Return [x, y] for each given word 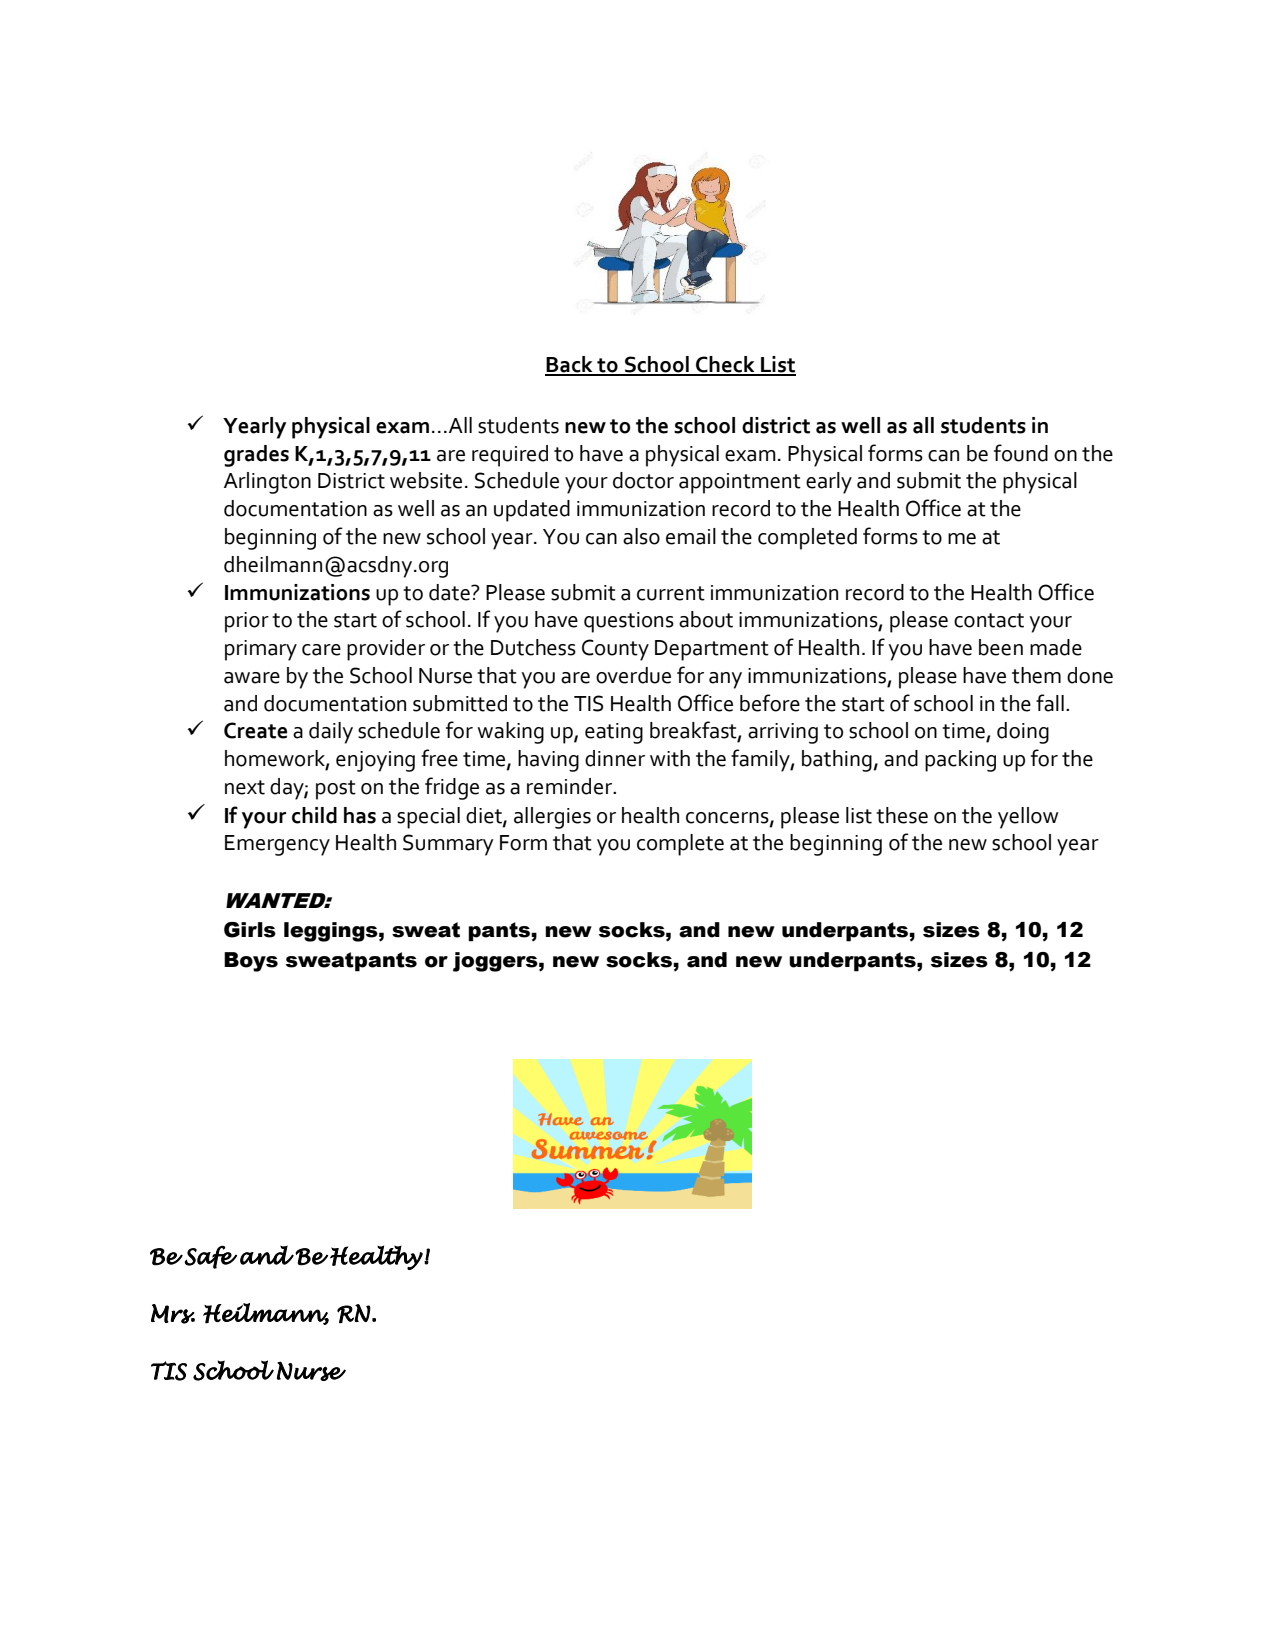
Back [570, 365]
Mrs [173, 1314]
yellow [1028, 818]
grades [256, 456]
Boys [251, 962]
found [1021, 453]
